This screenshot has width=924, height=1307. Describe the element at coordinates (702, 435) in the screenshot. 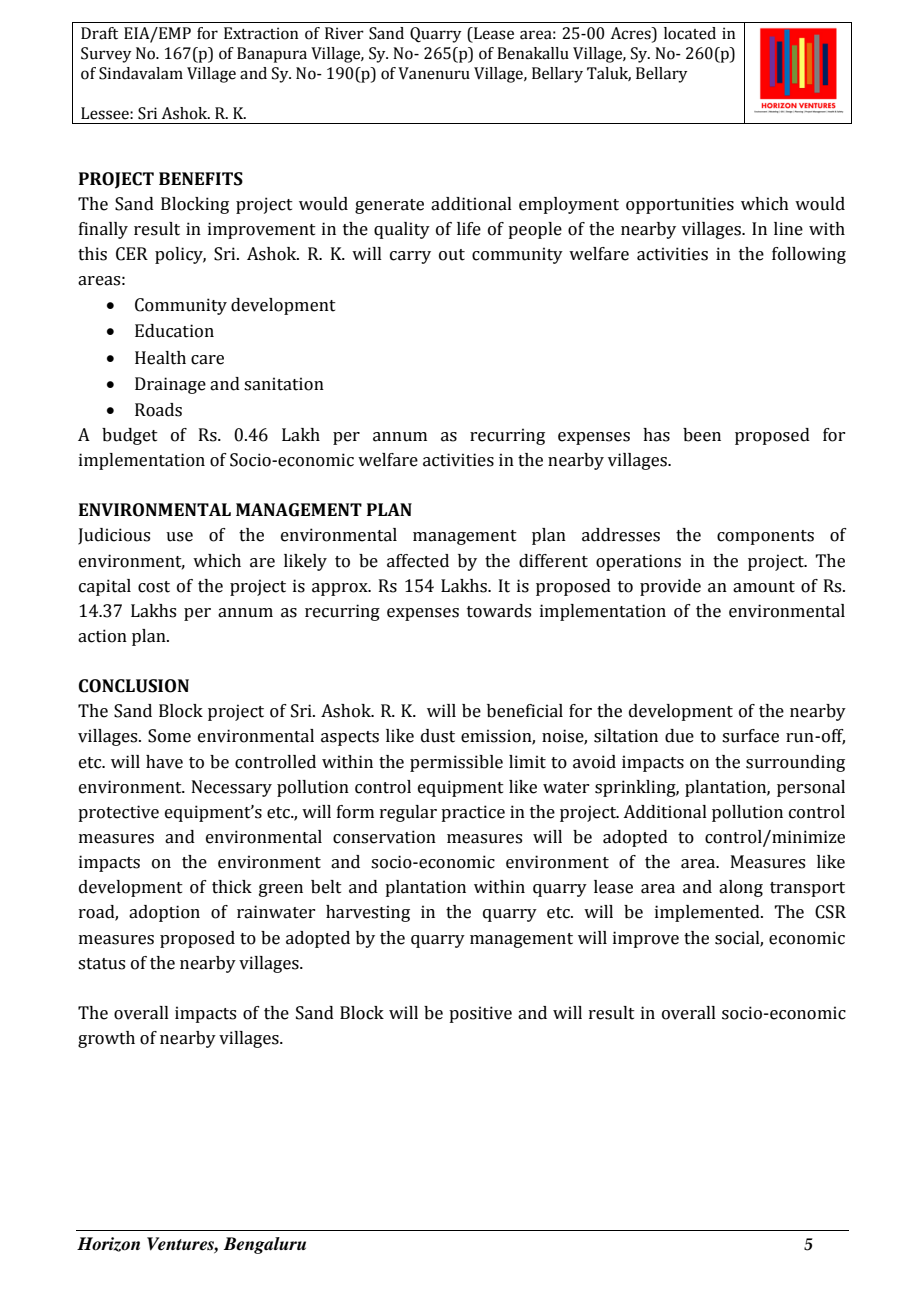

I see `been` at that location.
